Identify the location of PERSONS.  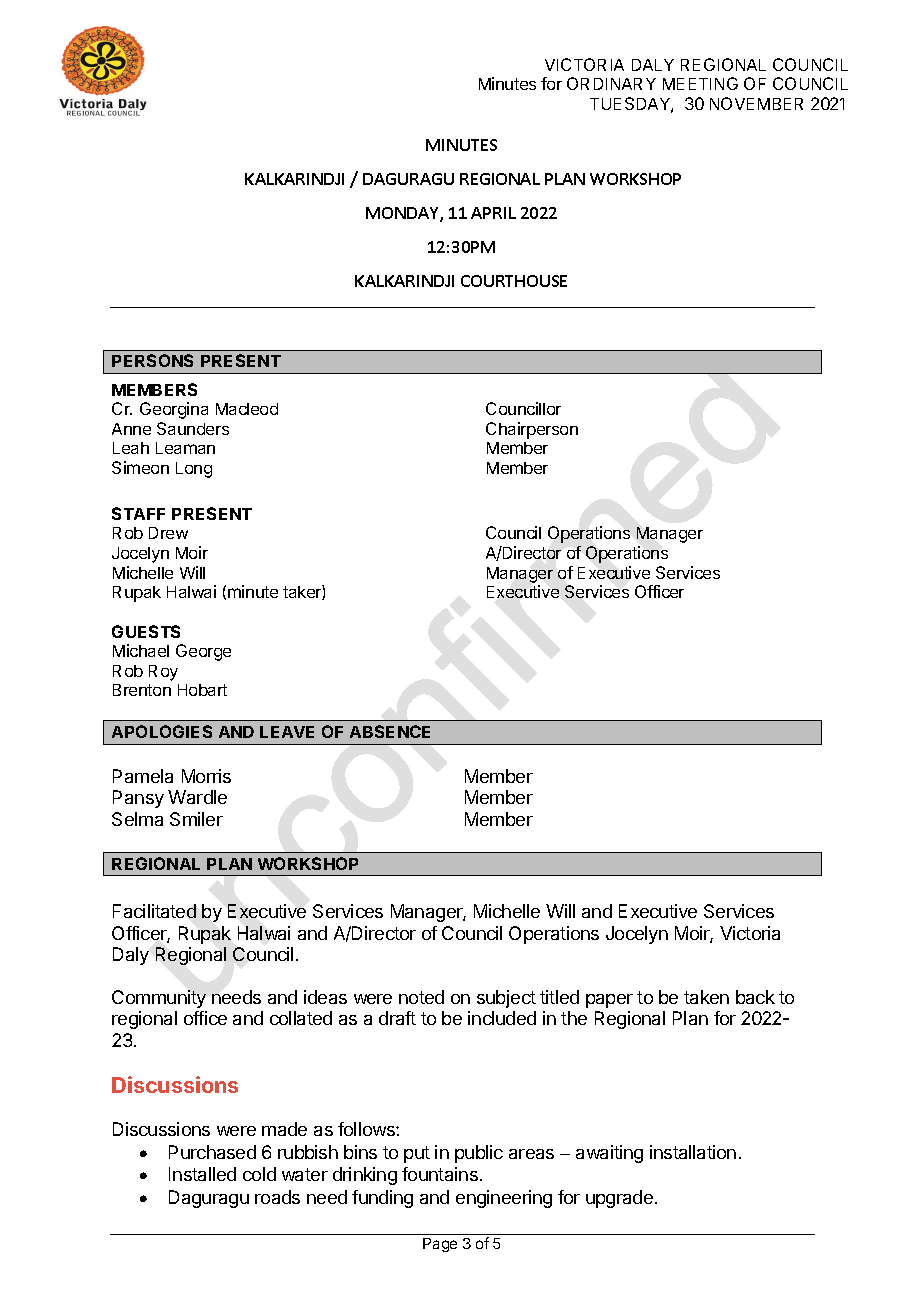
(152, 360).
